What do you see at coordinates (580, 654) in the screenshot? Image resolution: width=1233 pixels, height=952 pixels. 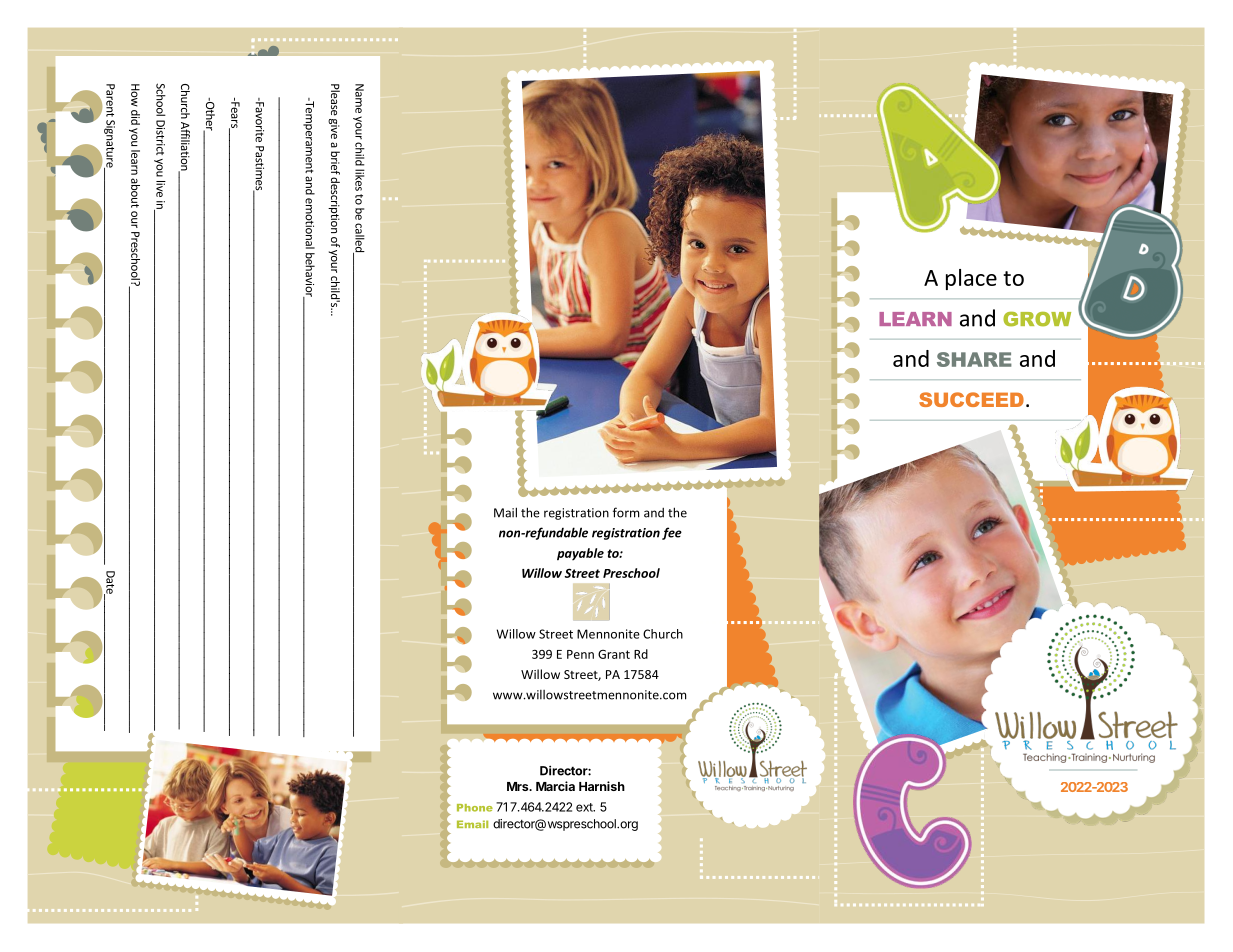 I see `Penn` at bounding box center [580, 654].
